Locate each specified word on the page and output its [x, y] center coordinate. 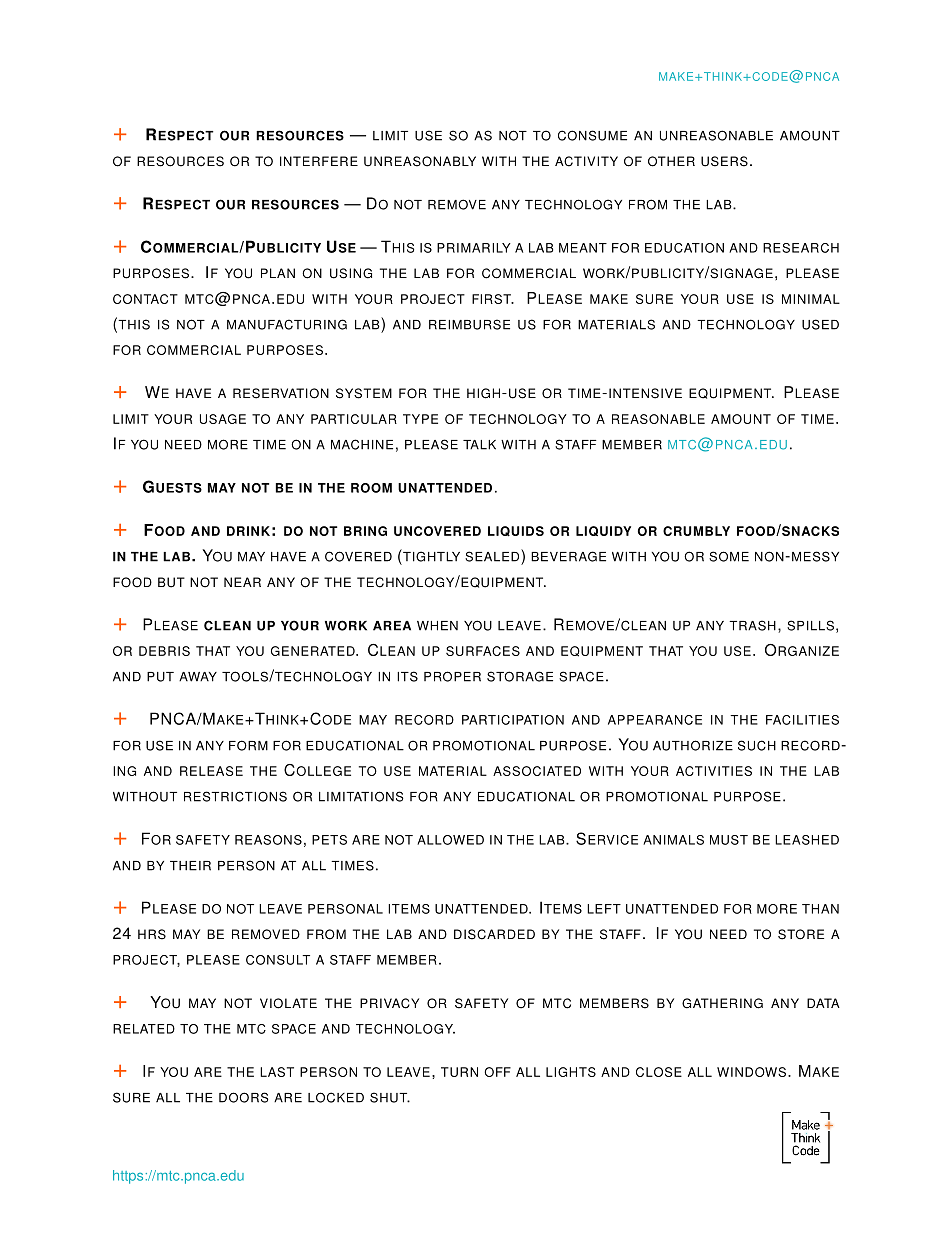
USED [820, 324]
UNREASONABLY [420, 161]
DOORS [244, 1097]
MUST [729, 840]
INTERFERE [319, 161]
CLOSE [659, 1072]
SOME [729, 556]
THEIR [190, 866]
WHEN [437, 626]
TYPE [420, 419]
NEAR [242, 582]
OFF [497, 1072]
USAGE [223, 419]
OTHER [671, 161]
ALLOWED [450, 840]
